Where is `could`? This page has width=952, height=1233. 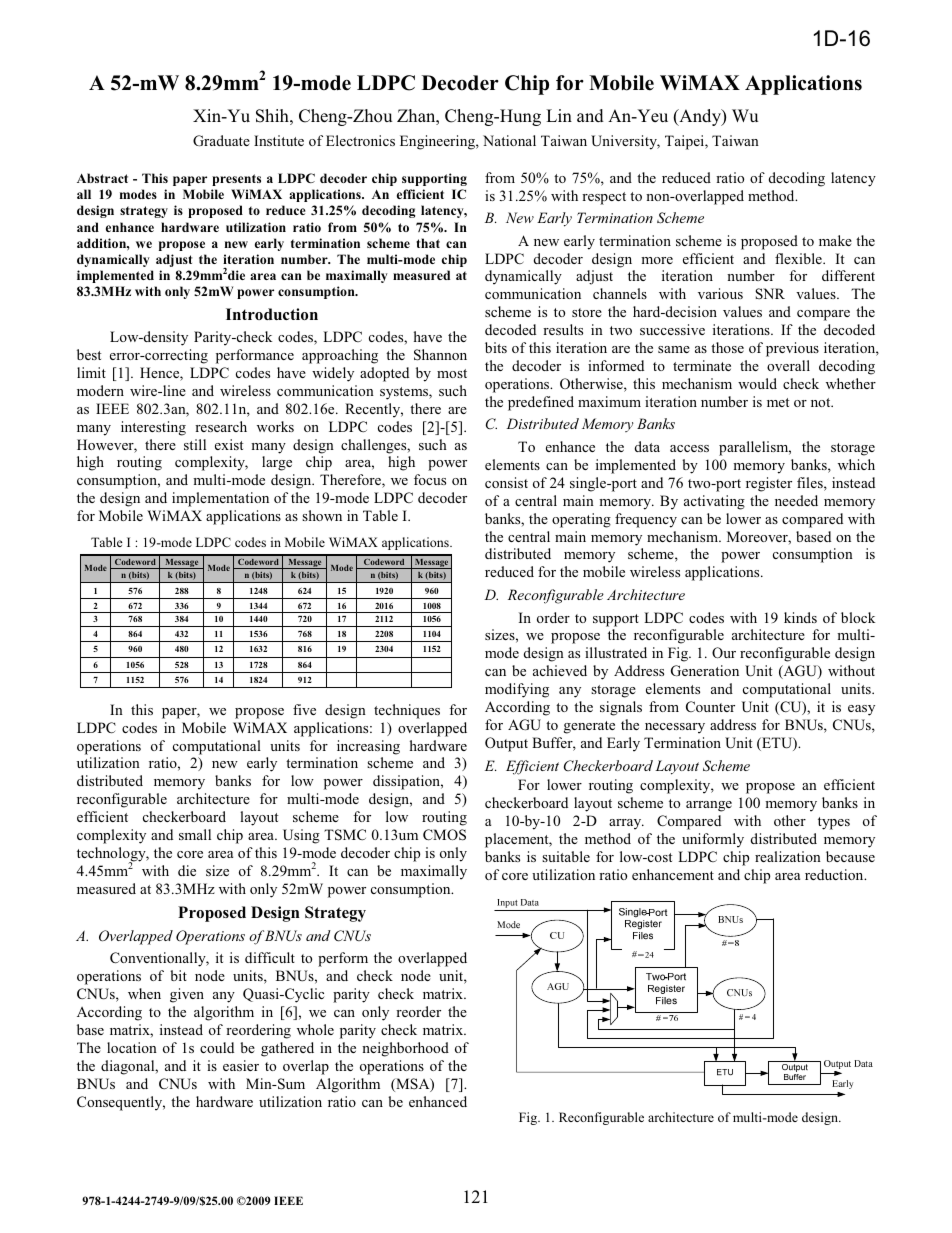 could is located at coordinates (217, 1047).
